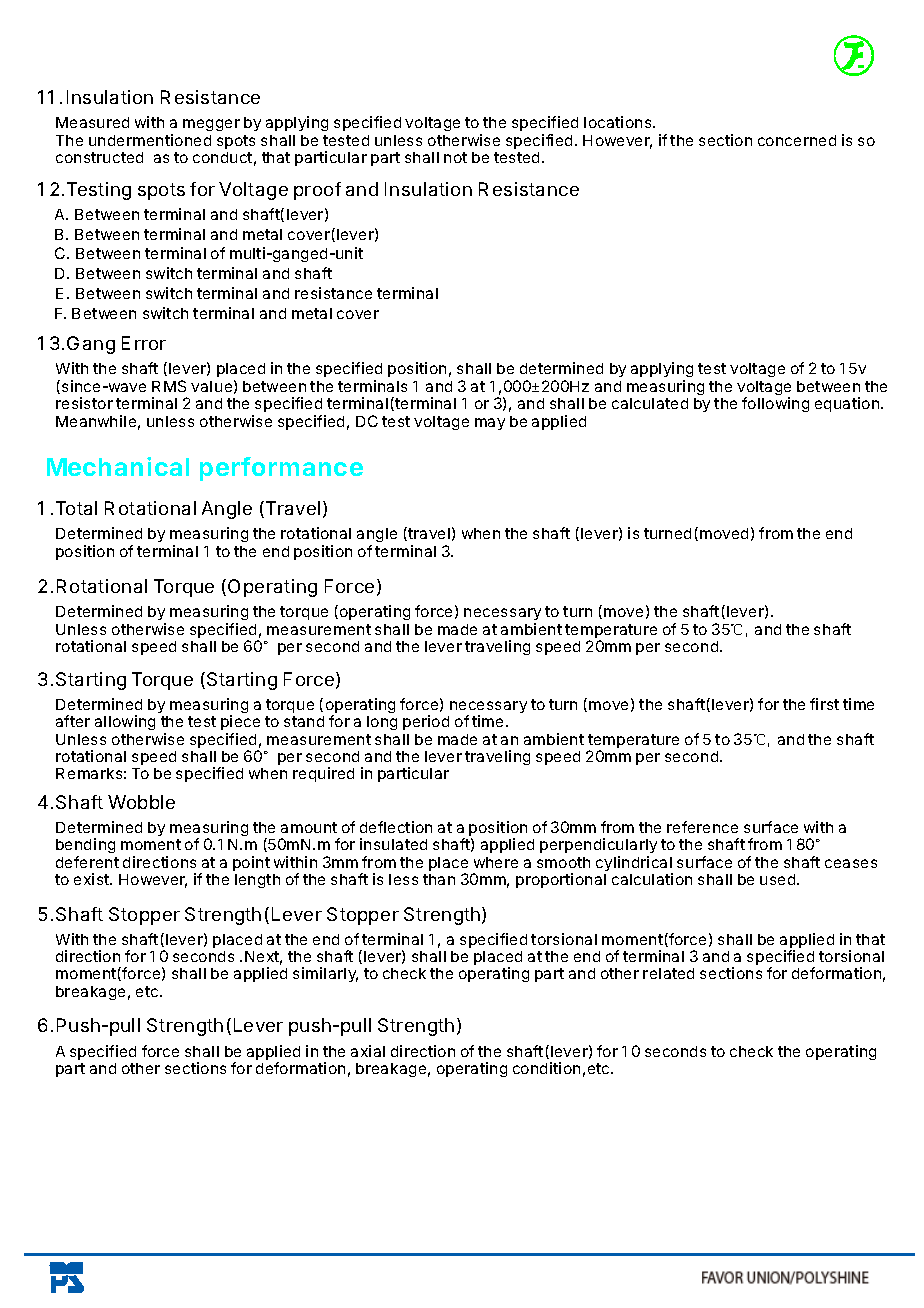  What do you see at coordinates (368, 1051) in the page?
I see `axial` at bounding box center [368, 1051].
